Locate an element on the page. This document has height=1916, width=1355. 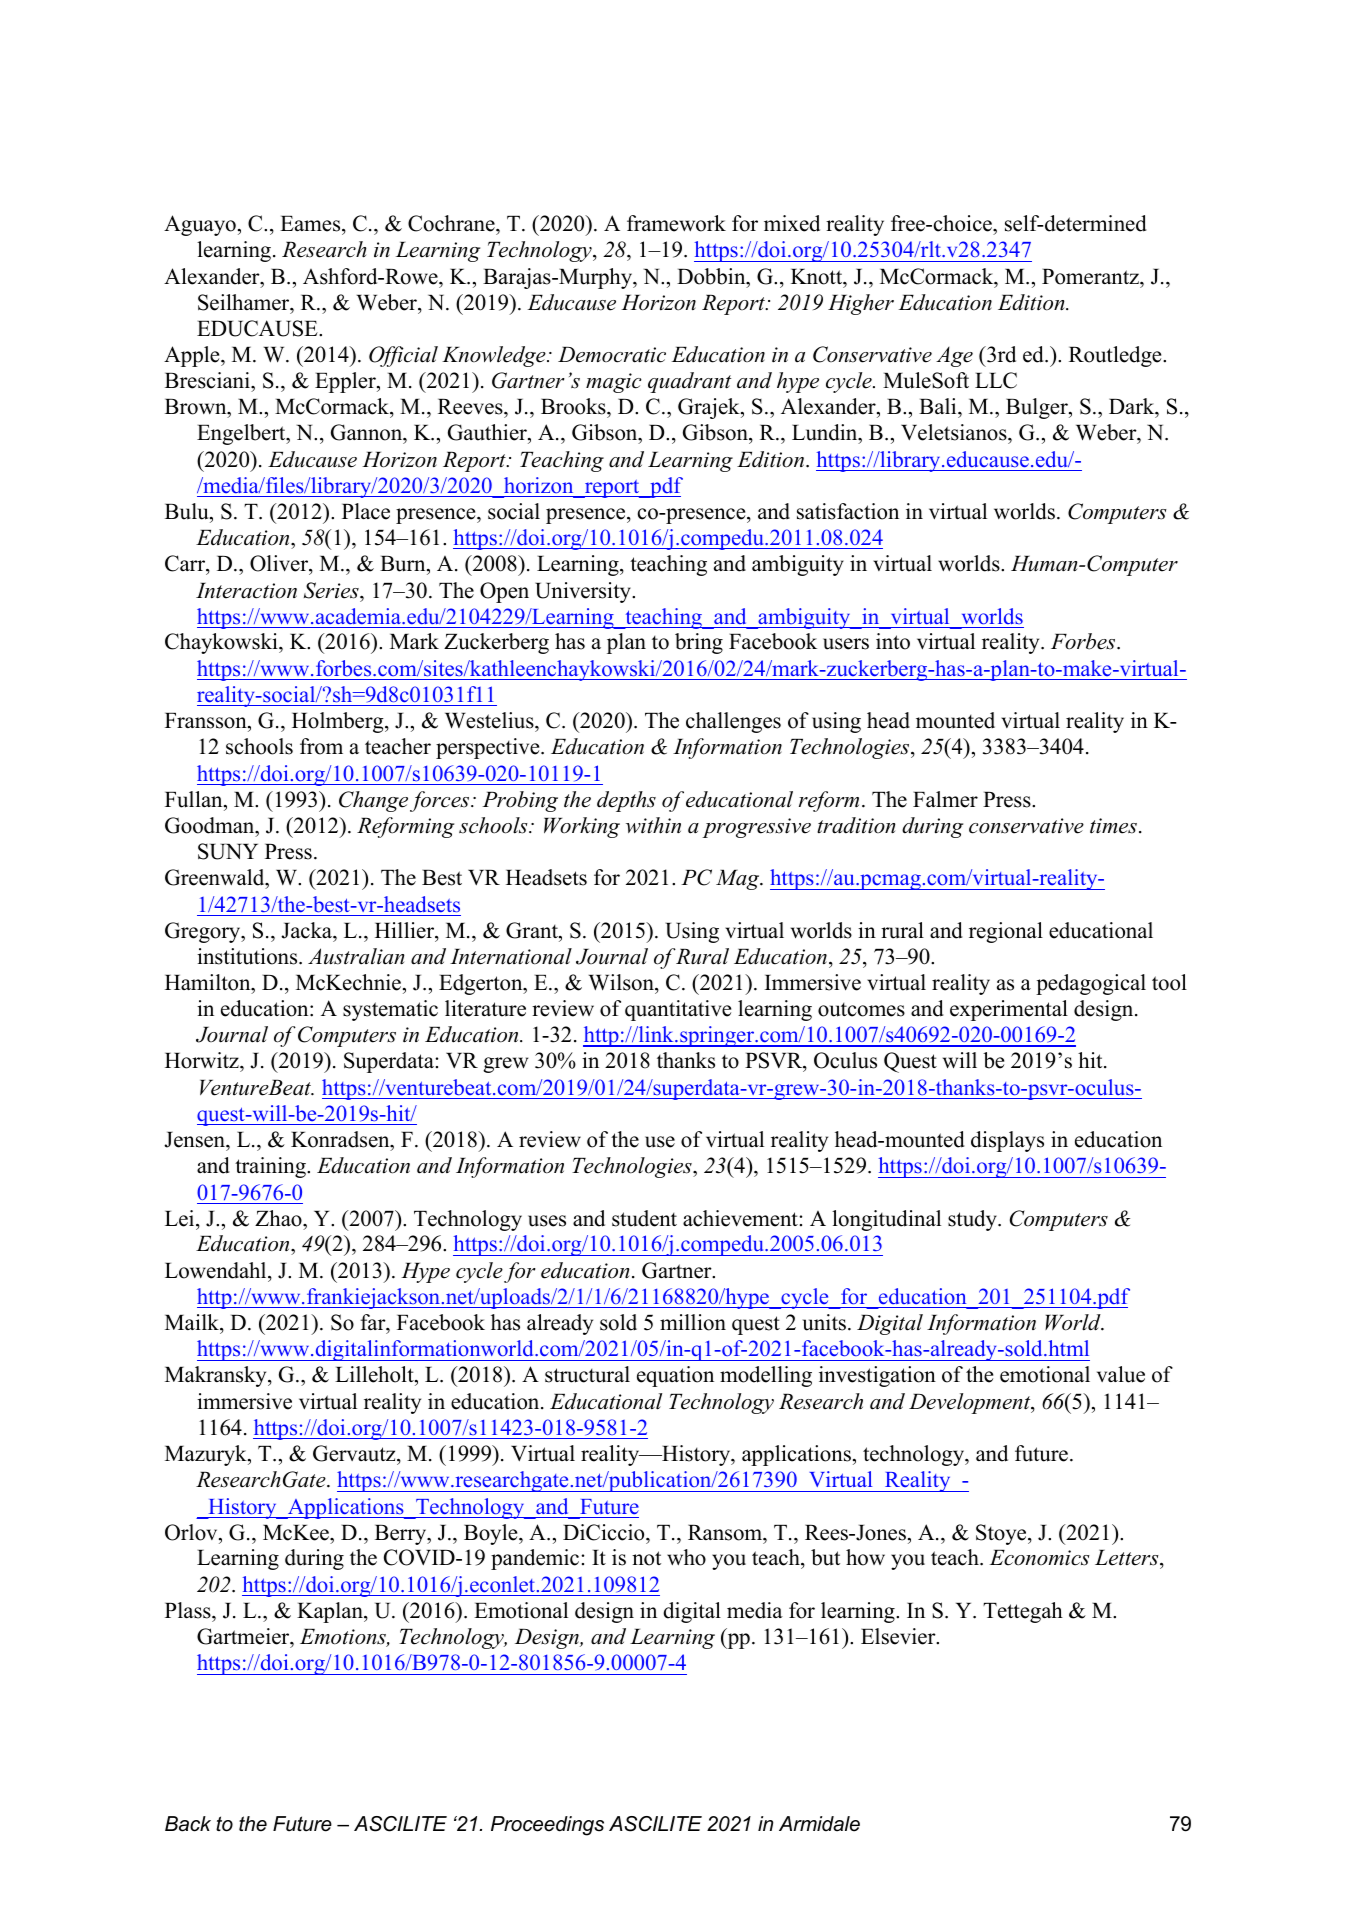
Proceedings is located at coordinates (547, 1826).
